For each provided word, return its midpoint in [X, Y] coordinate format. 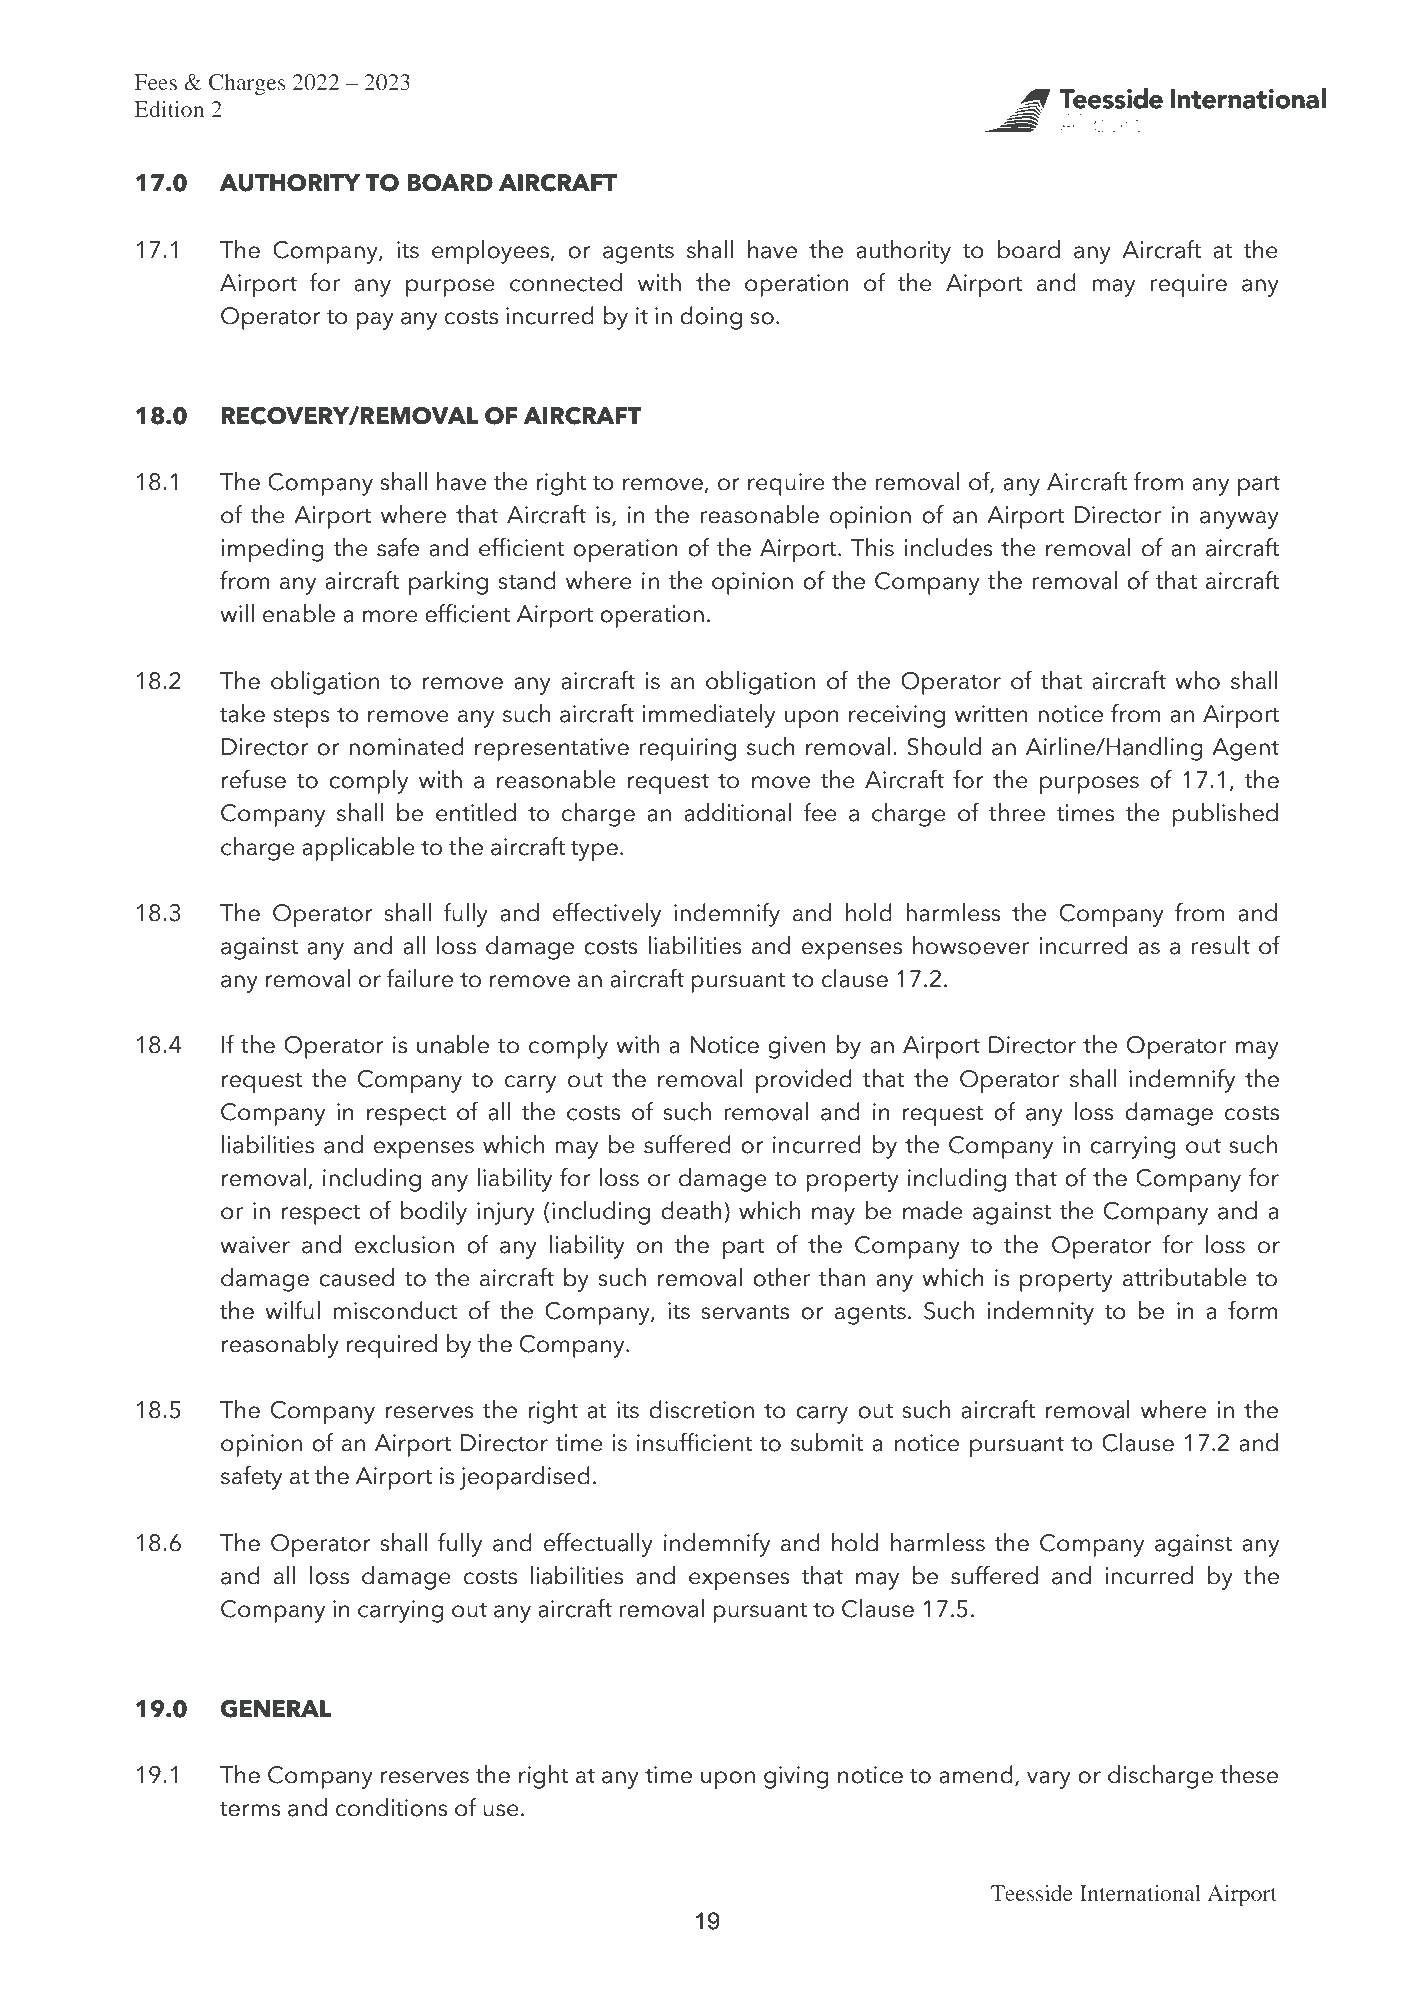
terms [250, 1809]
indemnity [1040, 1313]
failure [420, 978]
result [1220, 945]
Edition [169, 109]
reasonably [280, 1346]
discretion [701, 1409]
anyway [1239, 520]
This [872, 547]
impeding [272, 550]
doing [711, 318]
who [1197, 680]
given [796, 1047]
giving [796, 1777]
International [1140, 1893]
